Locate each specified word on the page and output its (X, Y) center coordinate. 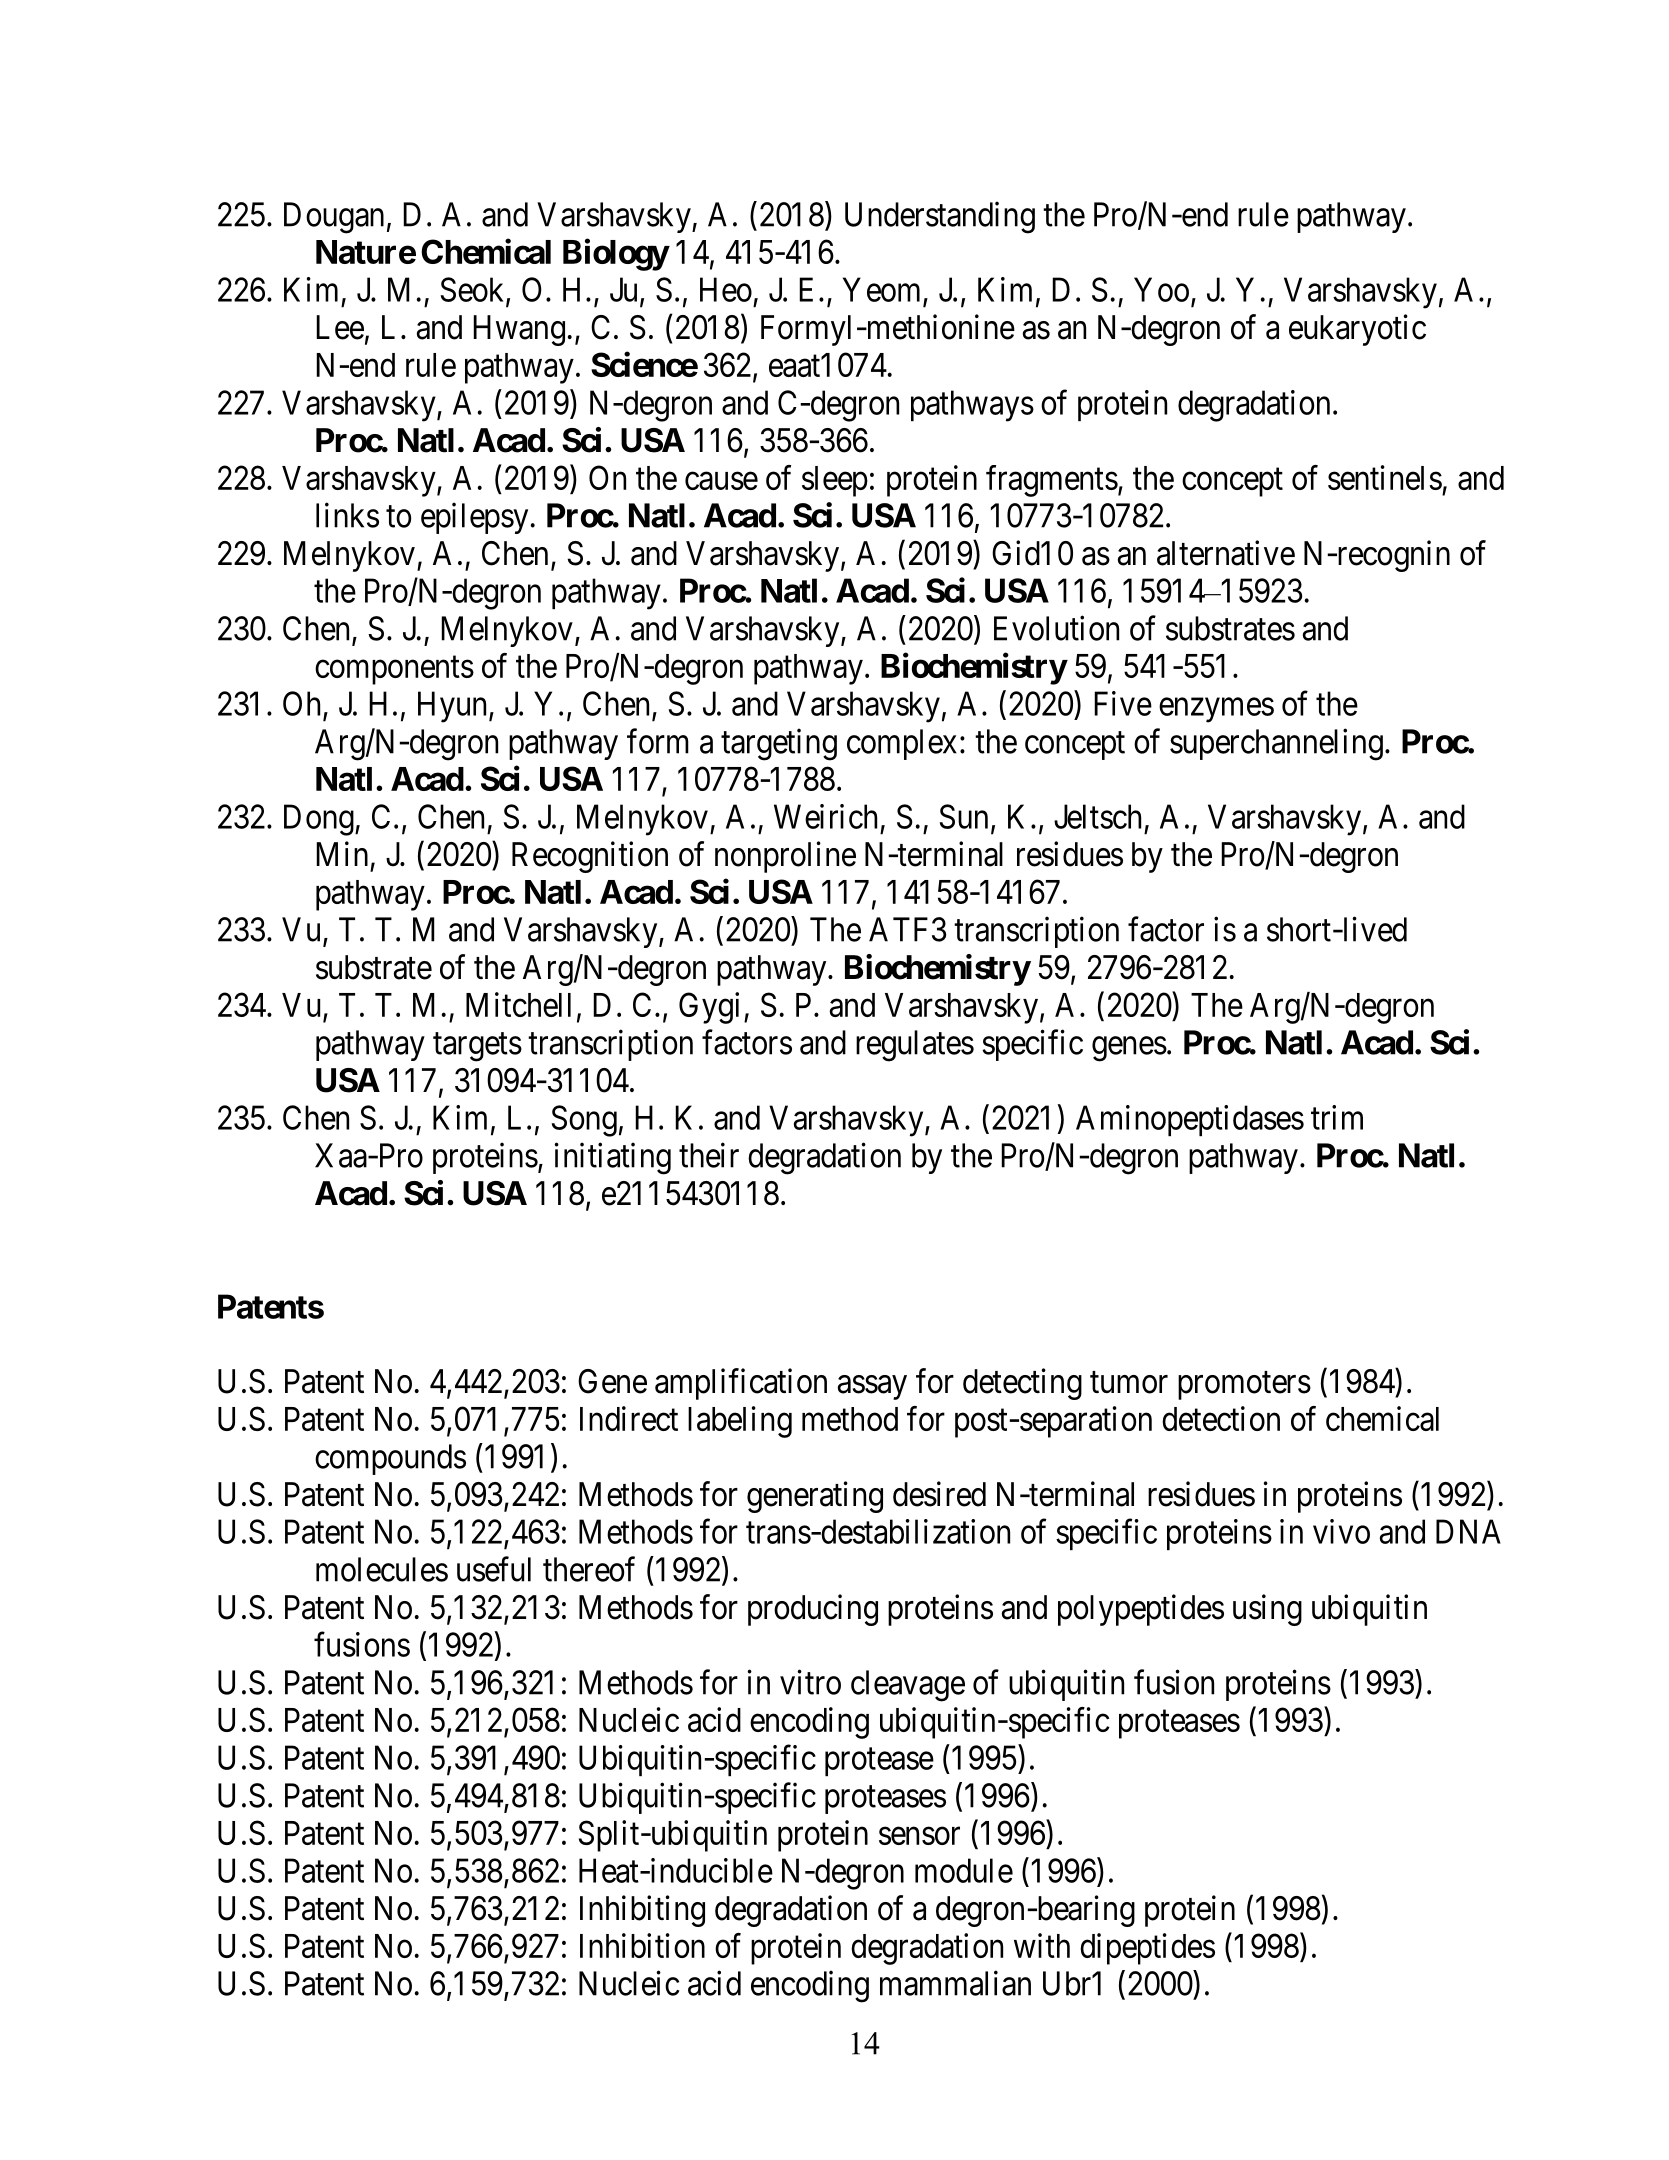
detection (1221, 1418)
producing (813, 1610)
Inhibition (642, 1945)
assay (872, 1388)
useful (494, 1569)
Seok (473, 290)
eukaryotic (1357, 330)
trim (1337, 1117)
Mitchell (518, 1004)
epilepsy (474, 518)
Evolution (1056, 628)
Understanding (940, 217)
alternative (1226, 553)
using (1267, 1610)
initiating (613, 1158)
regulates (915, 1046)
